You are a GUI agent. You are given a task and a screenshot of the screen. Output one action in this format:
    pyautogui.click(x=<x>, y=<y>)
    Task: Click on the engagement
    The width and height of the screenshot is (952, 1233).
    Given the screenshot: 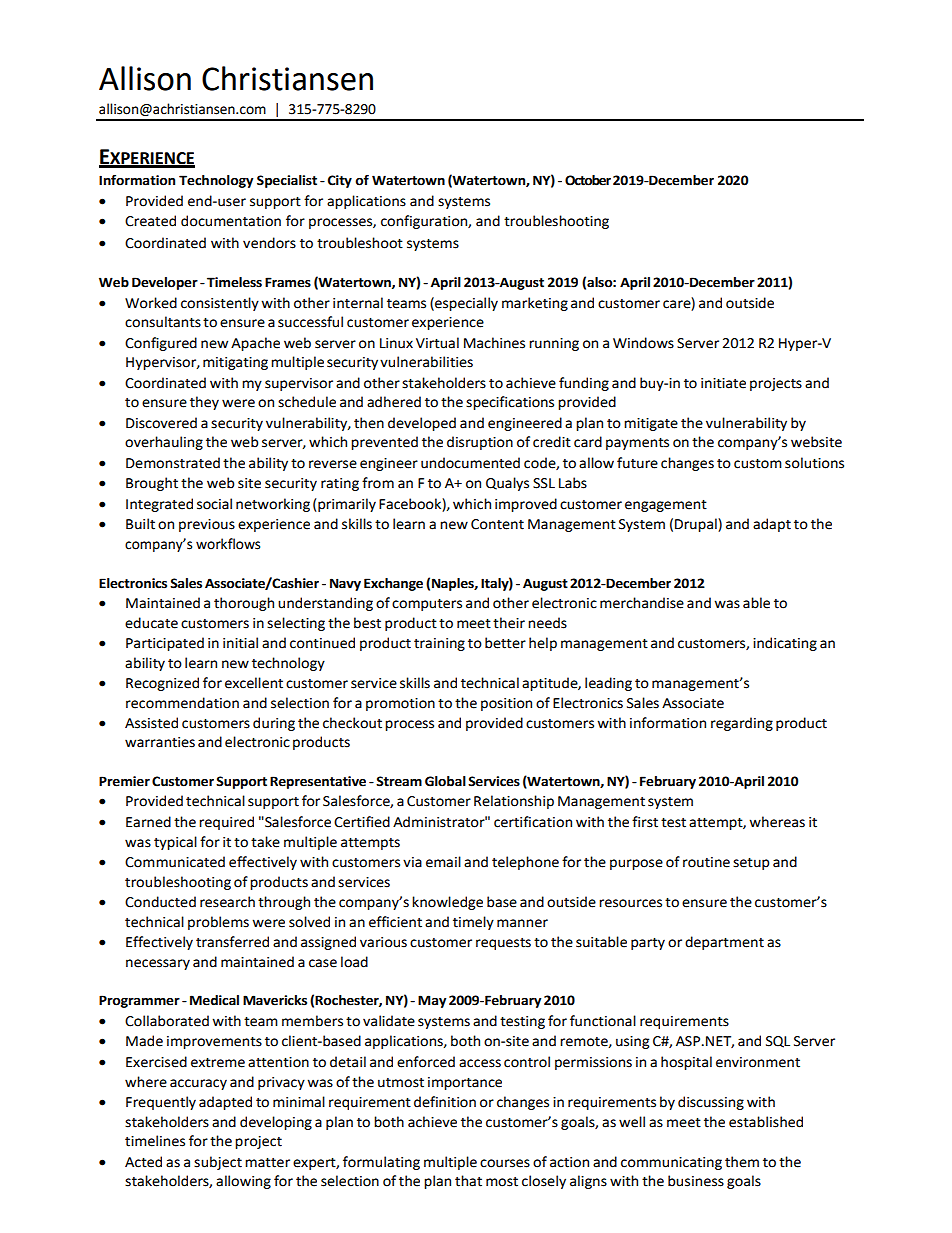 What is the action you would take?
    pyautogui.click(x=666, y=506)
